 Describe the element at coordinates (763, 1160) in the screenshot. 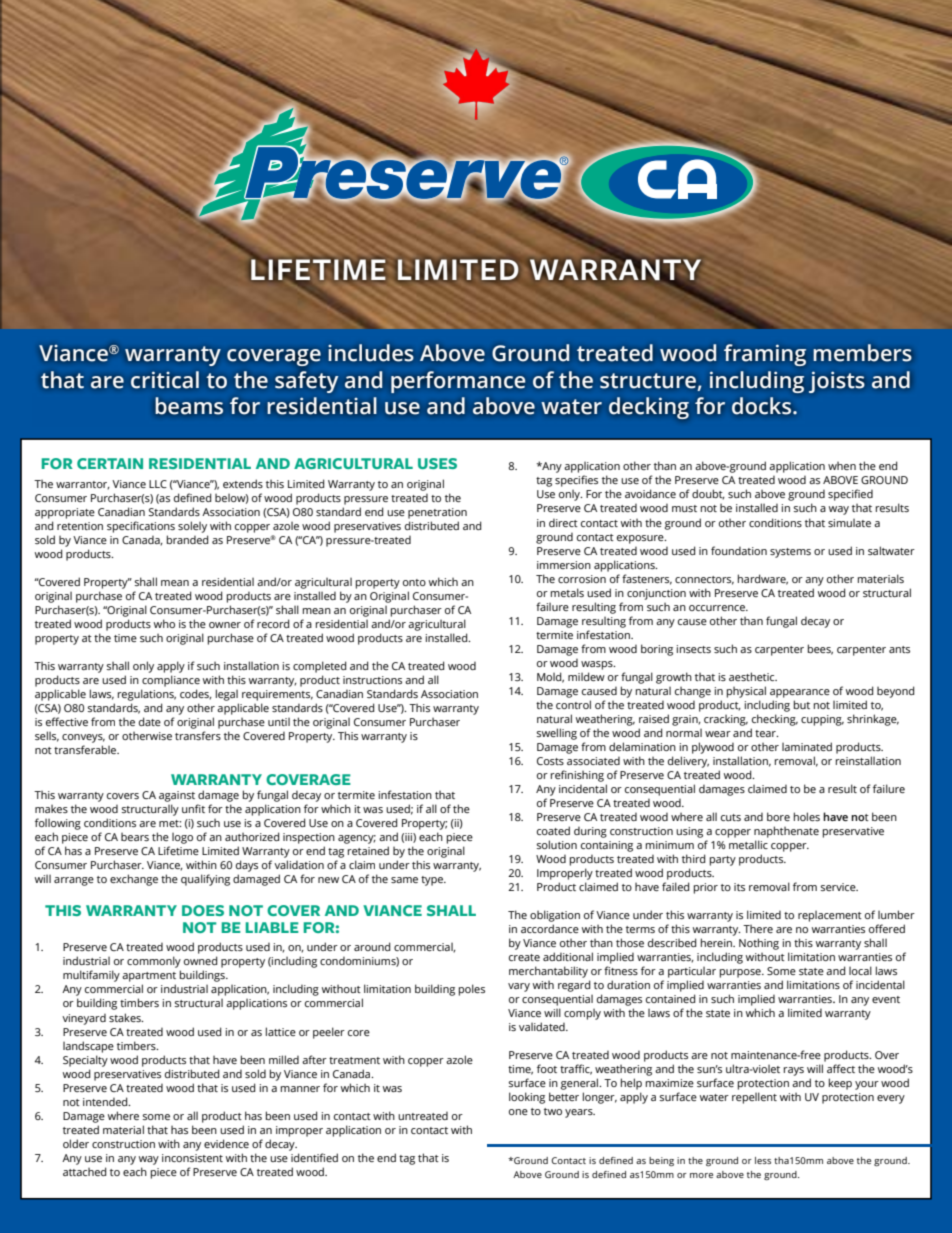

I see `less` at that location.
